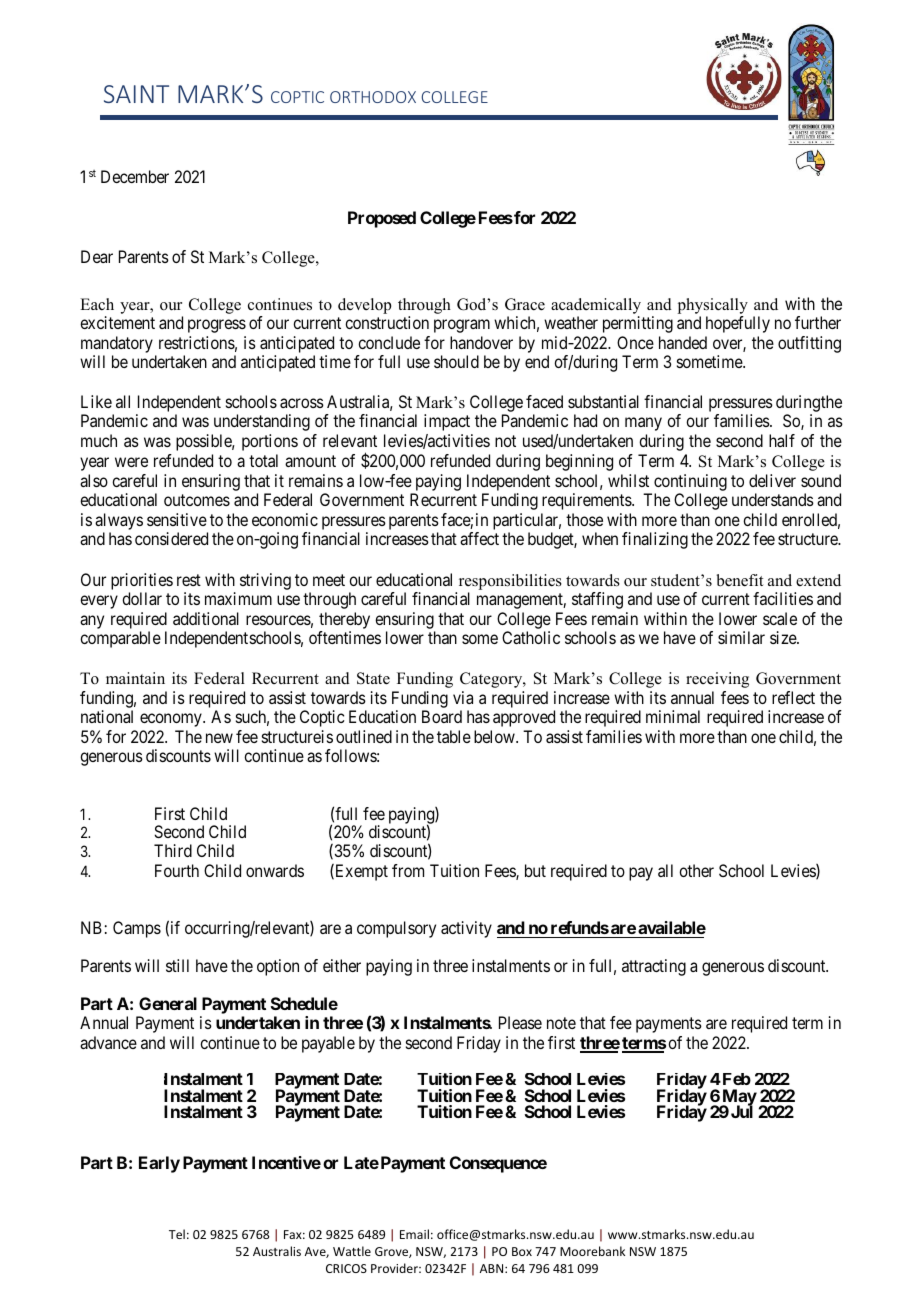  What do you see at coordinates (463, 697) in the page?
I see `via` at bounding box center [463, 697].
